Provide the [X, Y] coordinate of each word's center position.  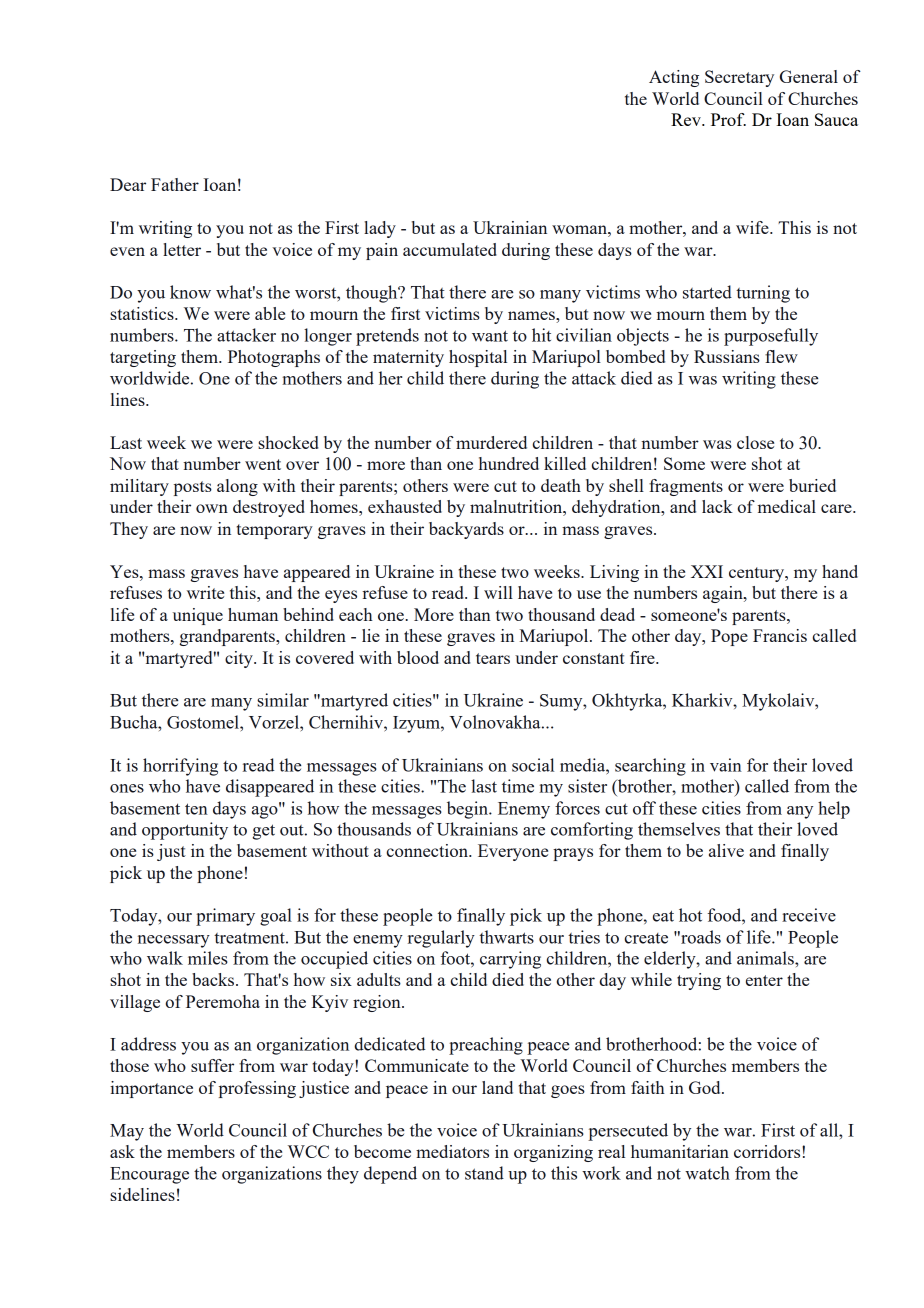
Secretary [739, 78]
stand [484, 1173]
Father [175, 184]
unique [198, 616]
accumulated [450, 249]
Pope [729, 637]
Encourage [149, 1175]
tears [493, 658]
